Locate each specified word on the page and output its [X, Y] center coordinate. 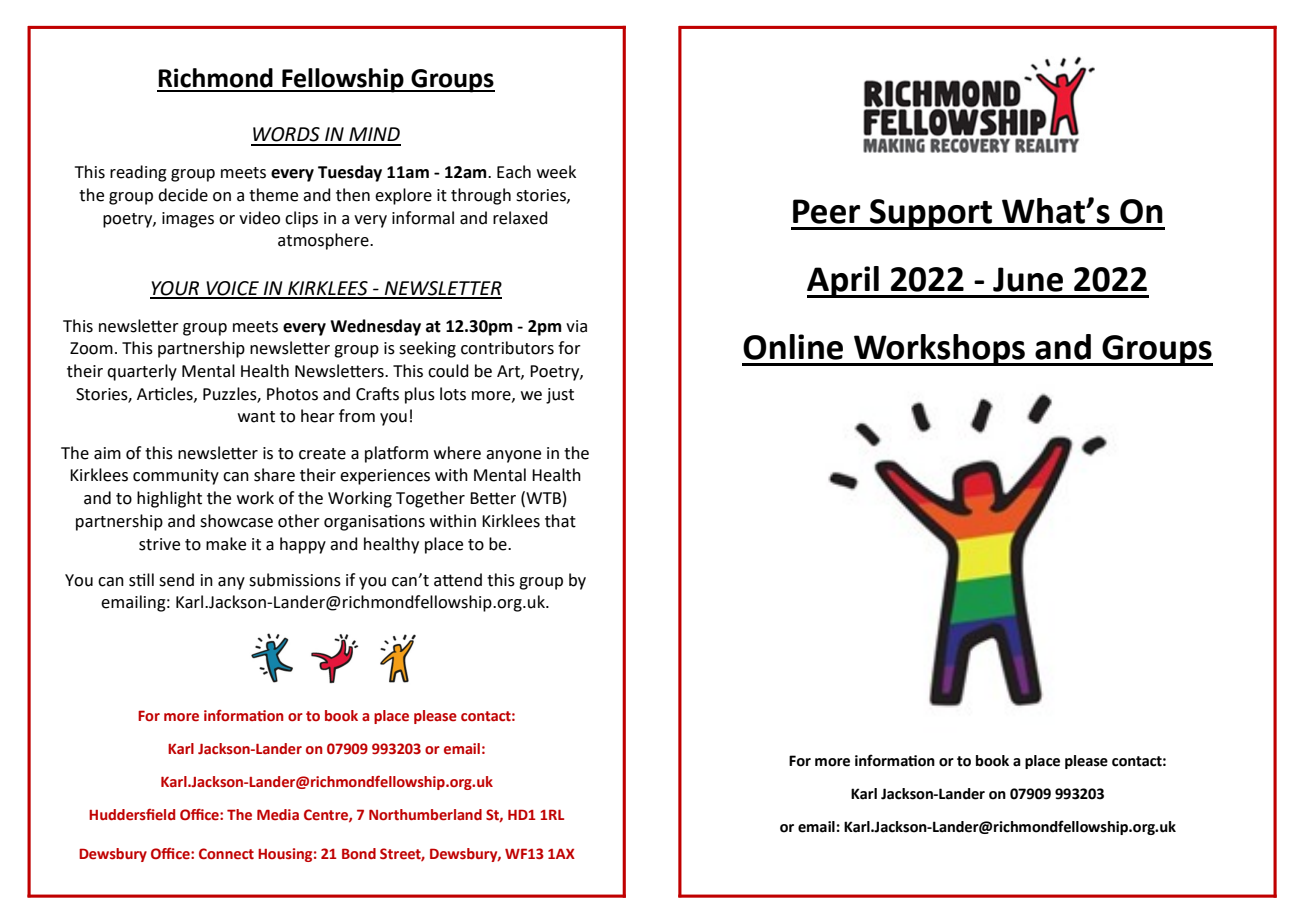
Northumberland [425, 815]
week [556, 172]
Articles [166, 394]
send [176, 580]
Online [793, 347]
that [560, 521]
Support [931, 214]
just [560, 396]
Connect [226, 853]
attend [458, 580]
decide [183, 195]
